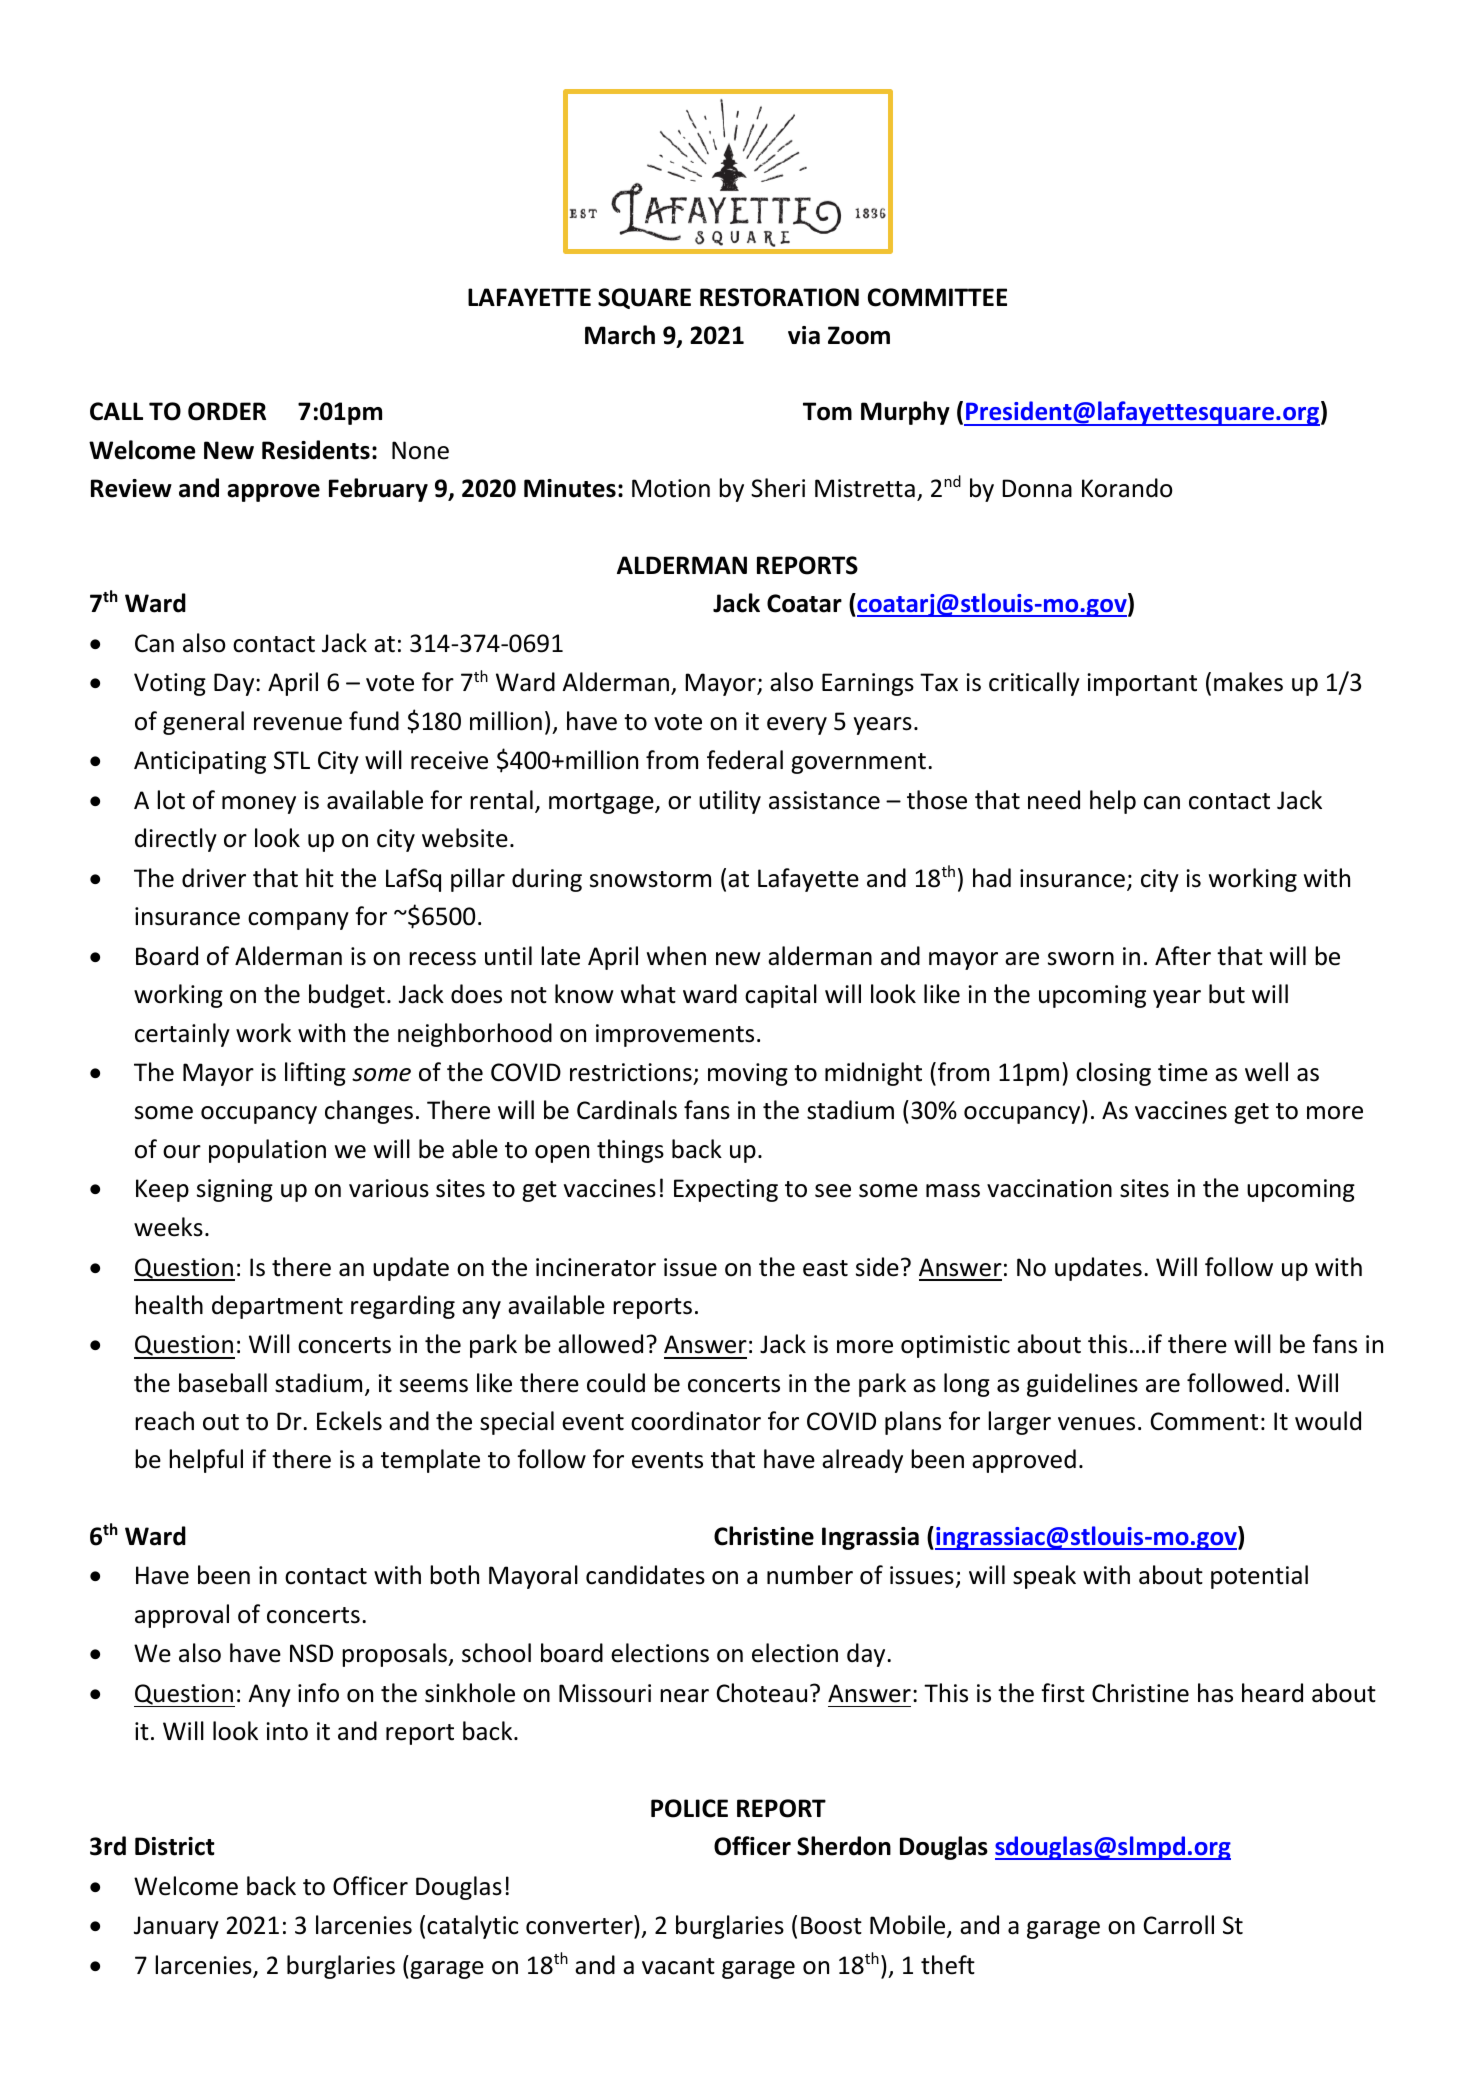  What do you see at coordinates (227, 411) in the image?
I see `ORDER` at bounding box center [227, 411].
